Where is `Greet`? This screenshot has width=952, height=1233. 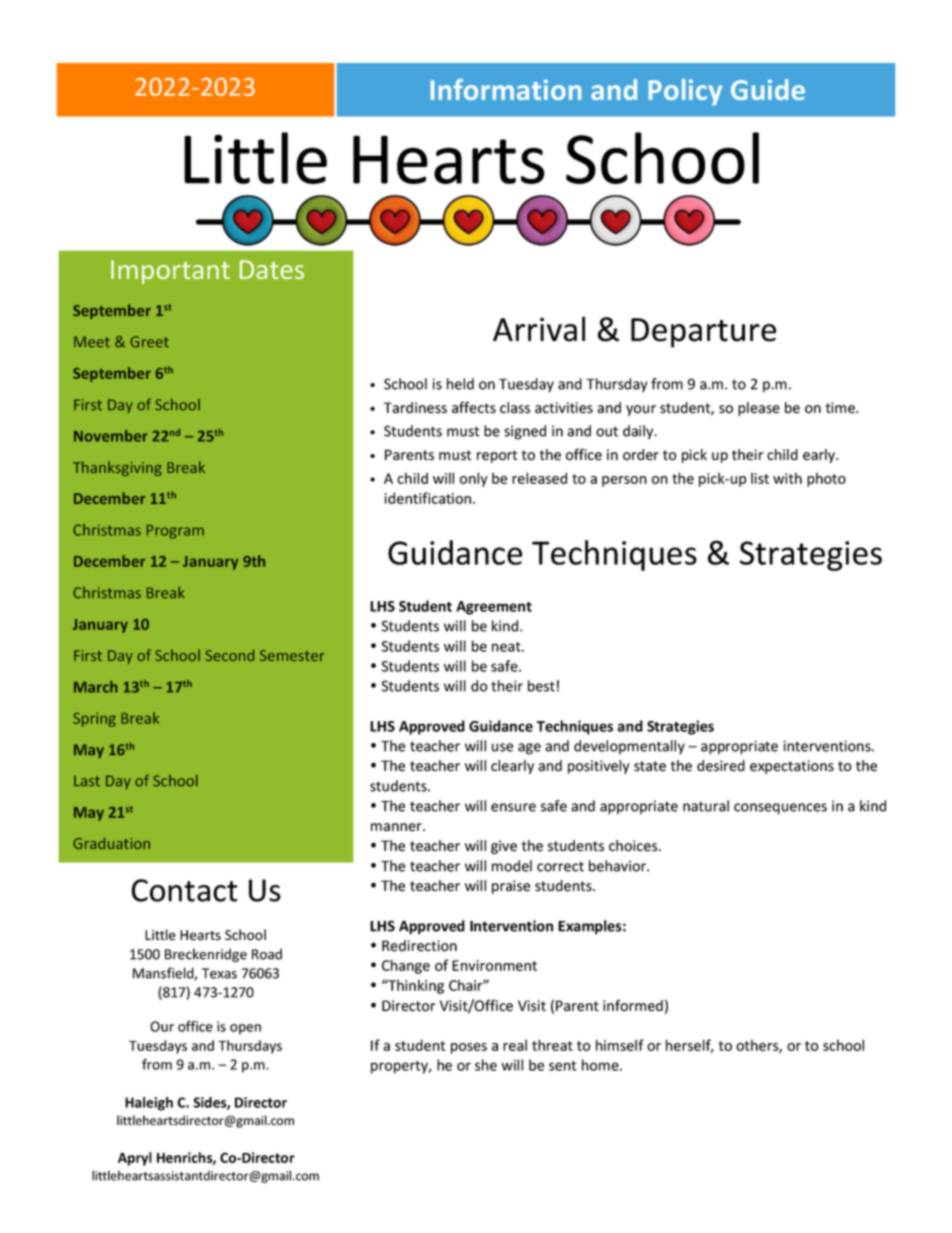 Greet is located at coordinates (149, 342).
